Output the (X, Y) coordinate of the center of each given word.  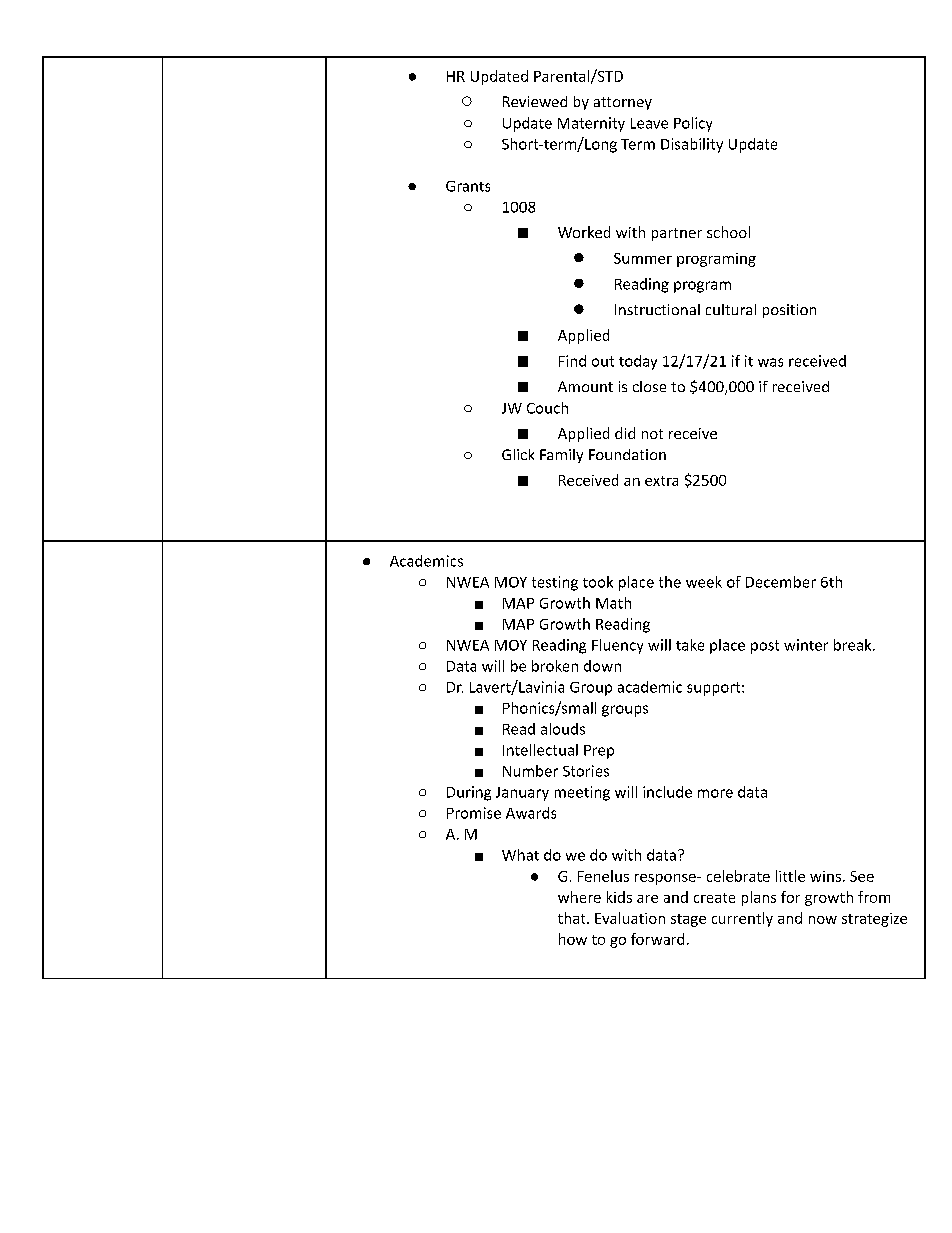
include (667, 792)
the (670, 582)
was (770, 362)
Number (530, 771)
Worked (584, 232)
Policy (693, 124)
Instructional (657, 309)
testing (555, 583)
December (781, 582)
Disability (692, 145)
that (573, 918)
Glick (518, 454)
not (652, 434)
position (789, 311)
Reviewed (535, 101)
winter (806, 645)
